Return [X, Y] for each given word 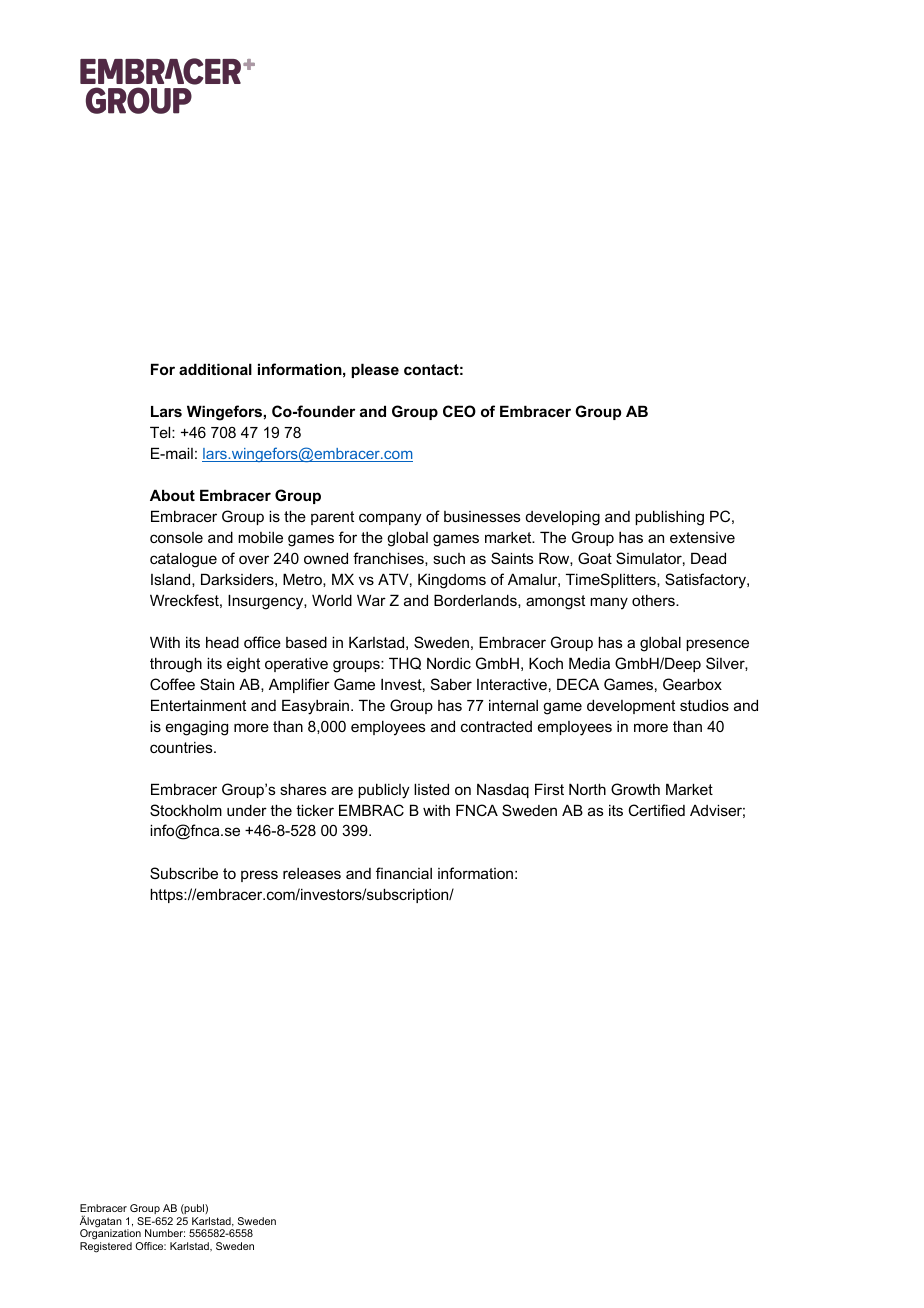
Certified [656, 810]
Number [165, 1233]
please [375, 370]
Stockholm [186, 810]
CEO [459, 411]
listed [431, 789]
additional [215, 369]
